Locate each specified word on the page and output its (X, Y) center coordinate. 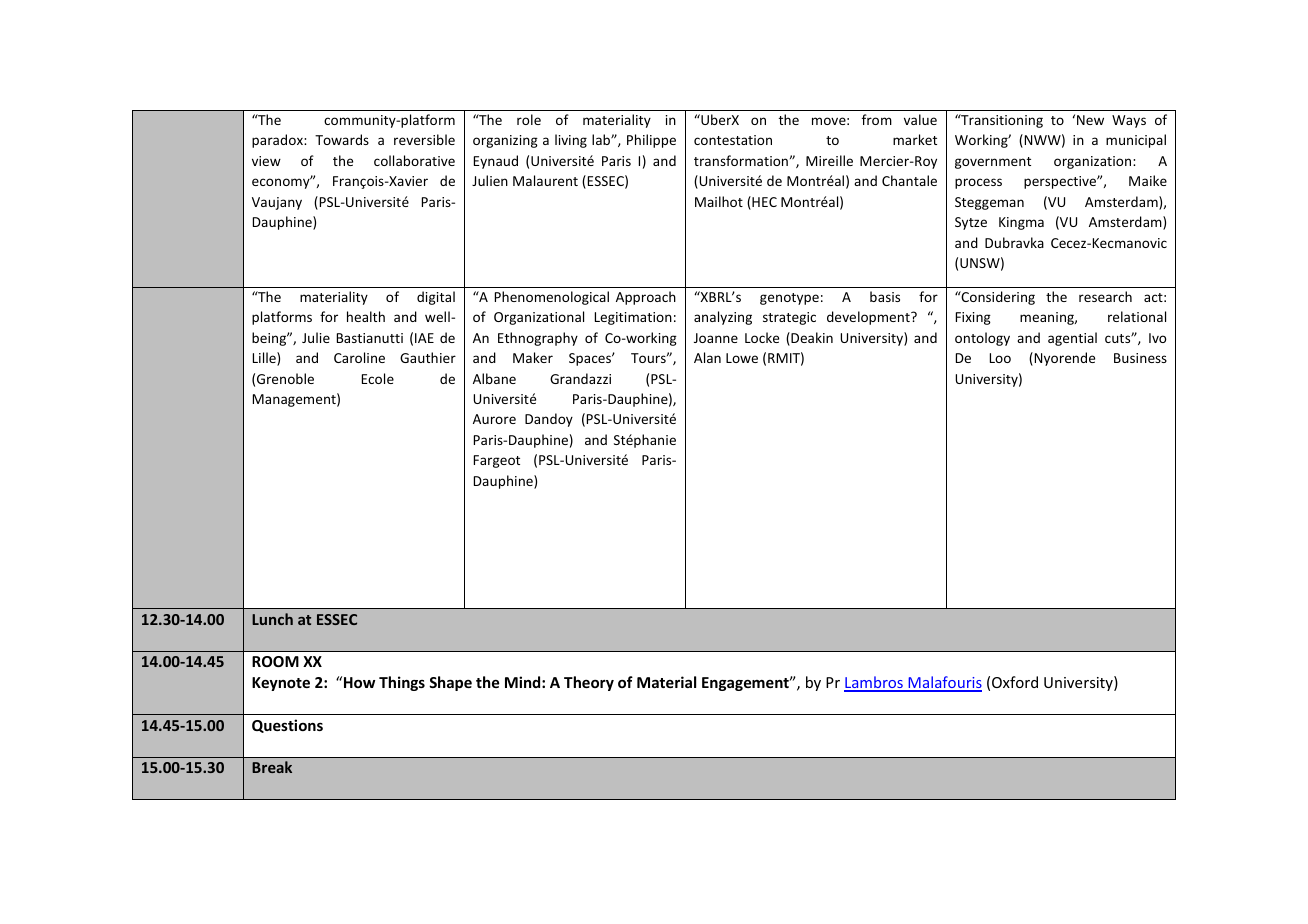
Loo (1000, 358)
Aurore (494, 419)
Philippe (651, 141)
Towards (342, 139)
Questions (287, 726)
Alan (707, 357)
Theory (589, 683)
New (1090, 120)
